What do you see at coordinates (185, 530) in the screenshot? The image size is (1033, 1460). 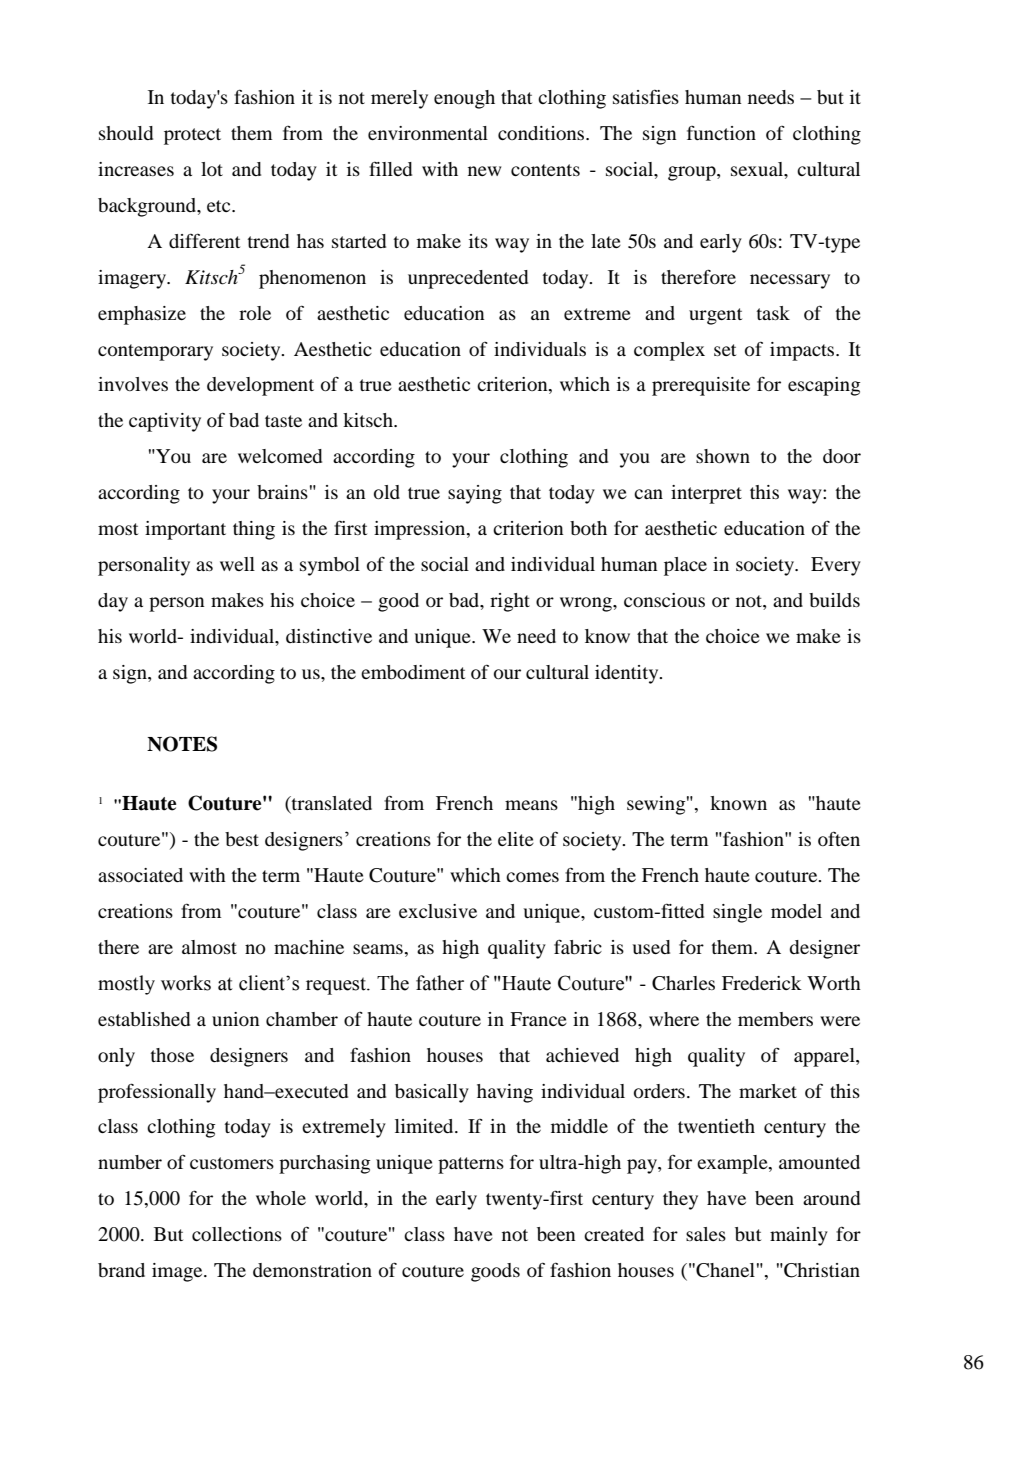 I see `important` at bounding box center [185, 530].
